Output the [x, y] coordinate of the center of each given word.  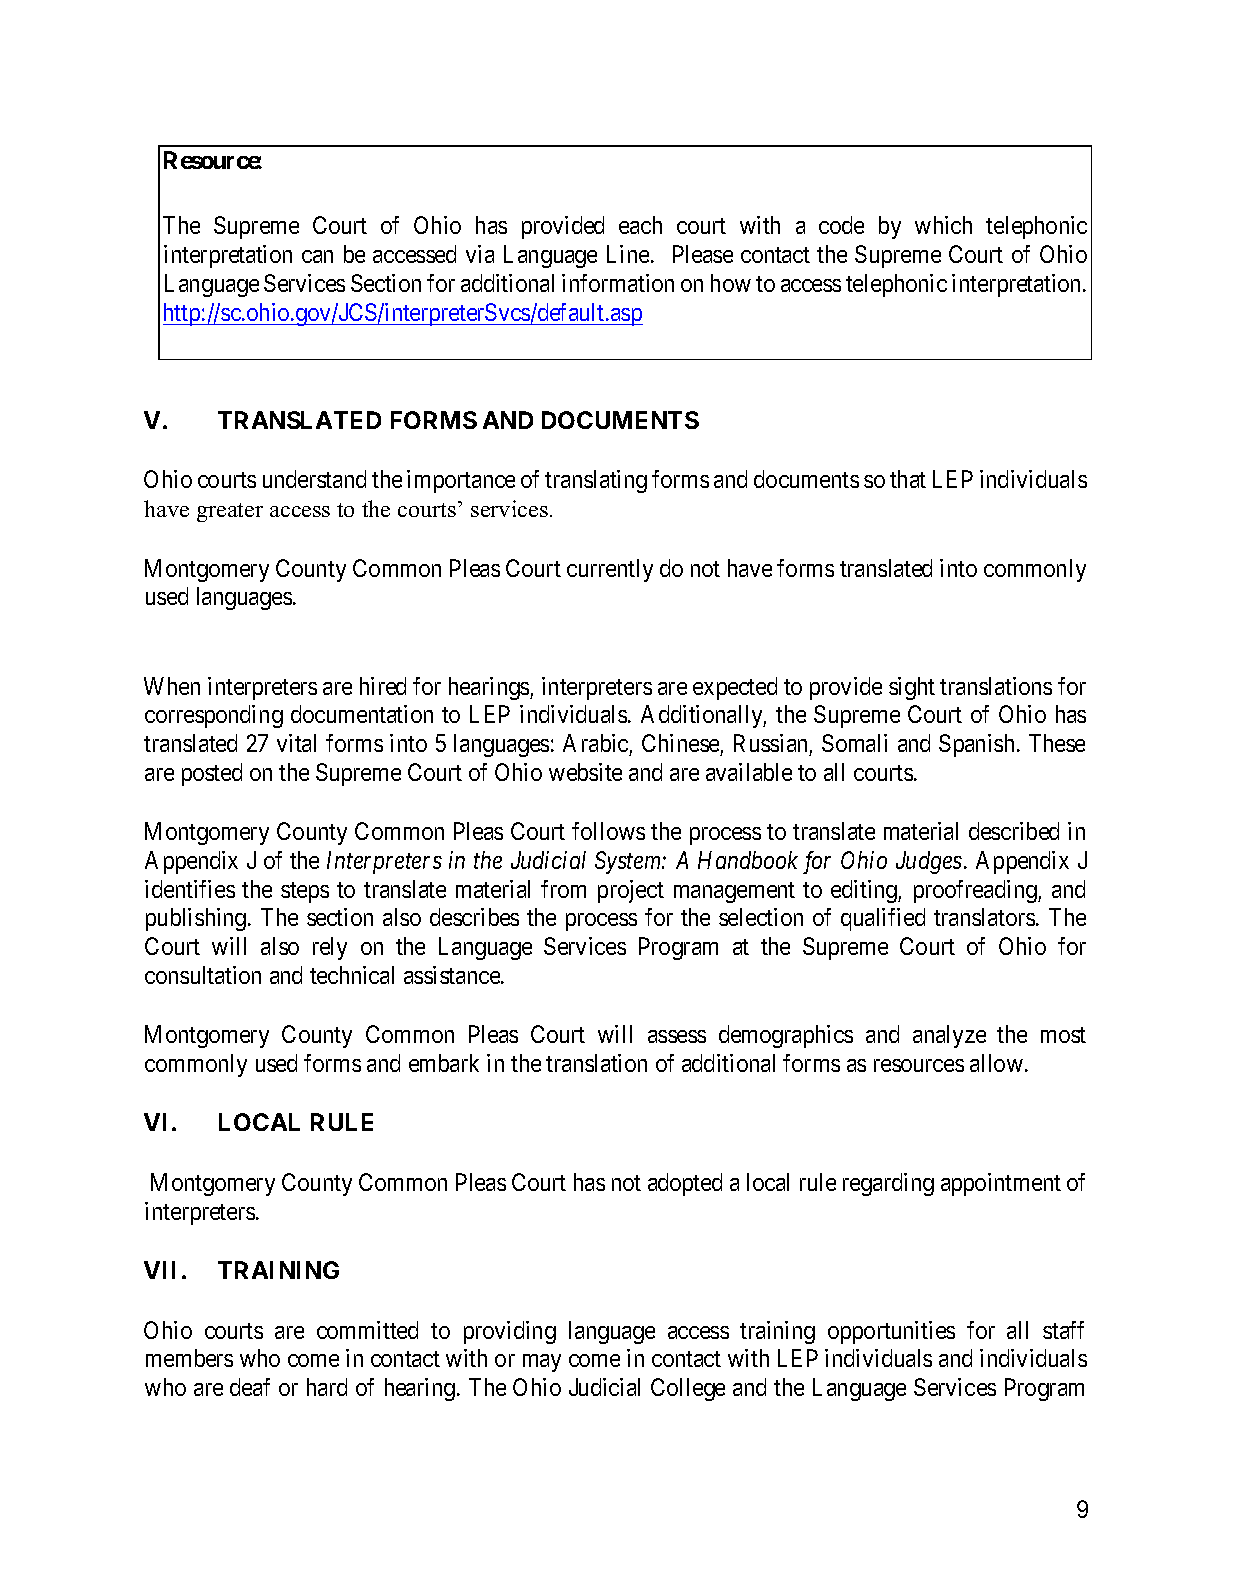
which [943, 225]
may [542, 1363]
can [317, 256]
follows [608, 831]
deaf [250, 1387]
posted [212, 774]
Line [628, 254]
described [1014, 831]
